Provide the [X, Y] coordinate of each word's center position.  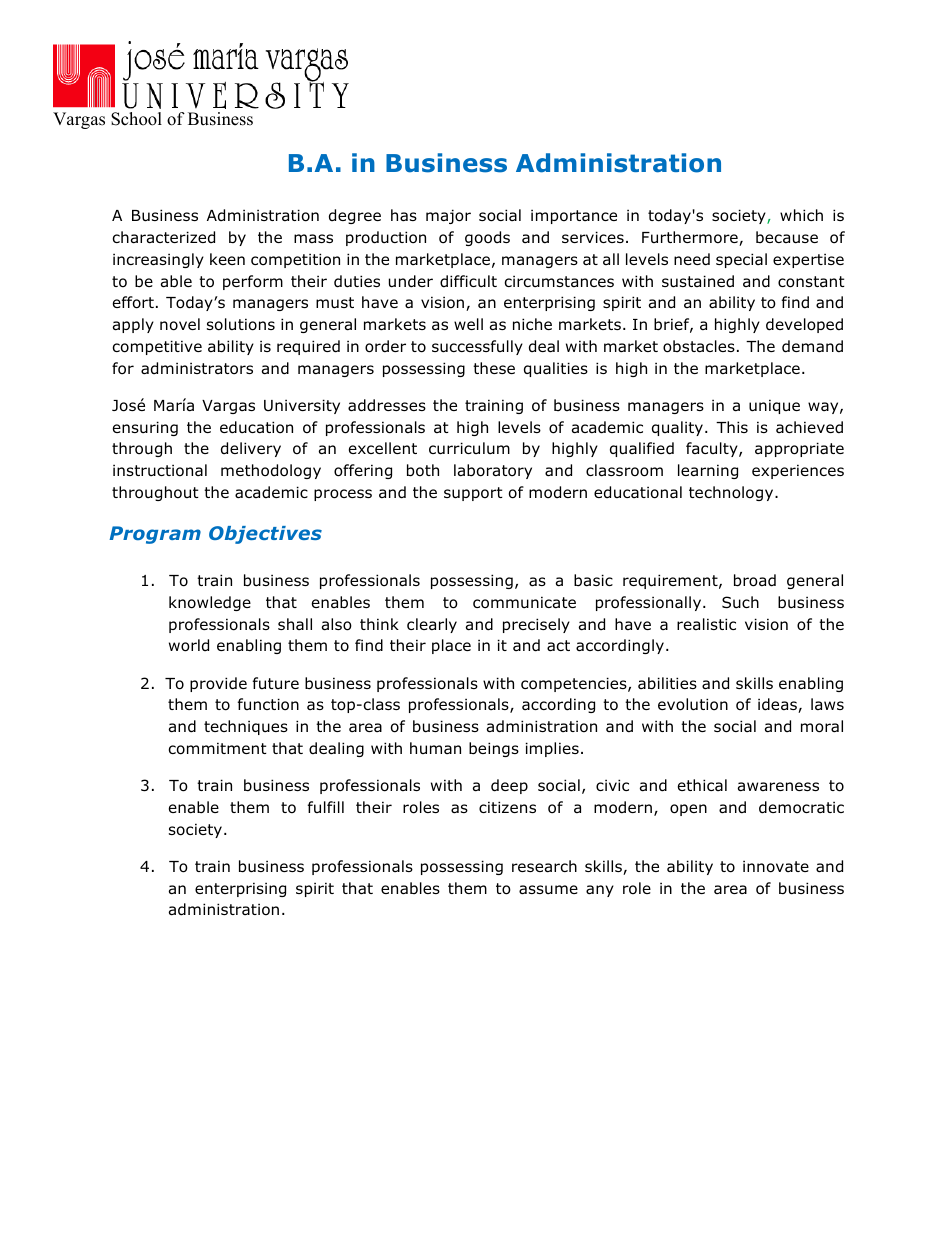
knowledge [210, 603]
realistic [706, 624]
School [136, 119]
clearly [432, 625]
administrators [197, 368]
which [801, 215]
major [448, 216]
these [494, 368]
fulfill [326, 807]
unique [774, 406]
